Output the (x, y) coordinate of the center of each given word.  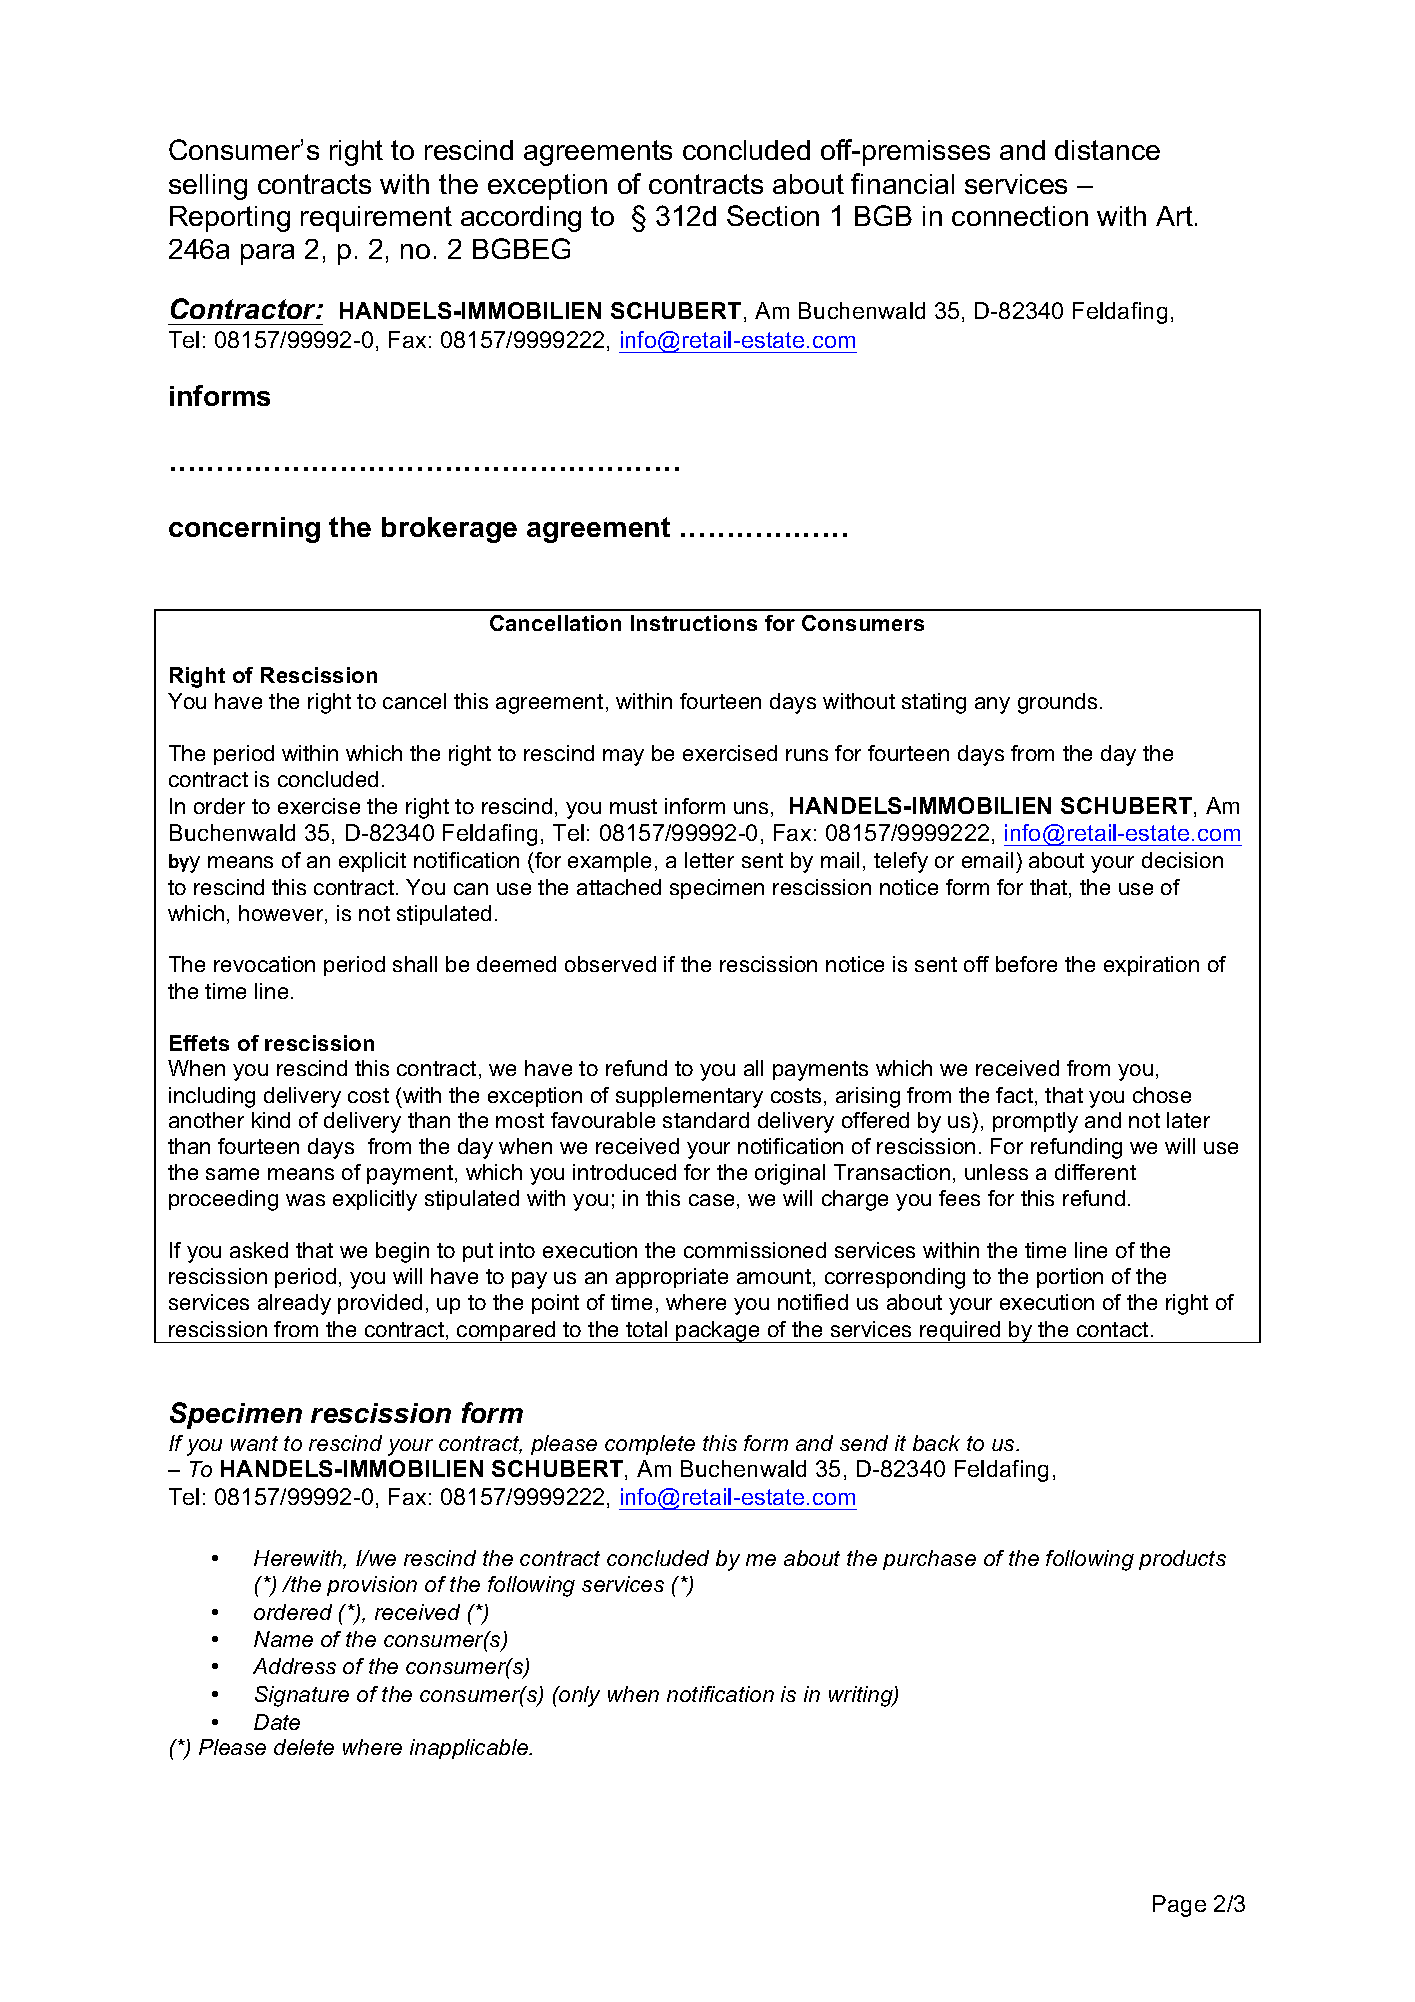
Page (1179, 1906)
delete (304, 1747)
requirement (376, 219)
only (578, 1696)
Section (773, 215)
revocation (264, 964)
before (1026, 964)
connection (1020, 216)
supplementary (689, 1097)
